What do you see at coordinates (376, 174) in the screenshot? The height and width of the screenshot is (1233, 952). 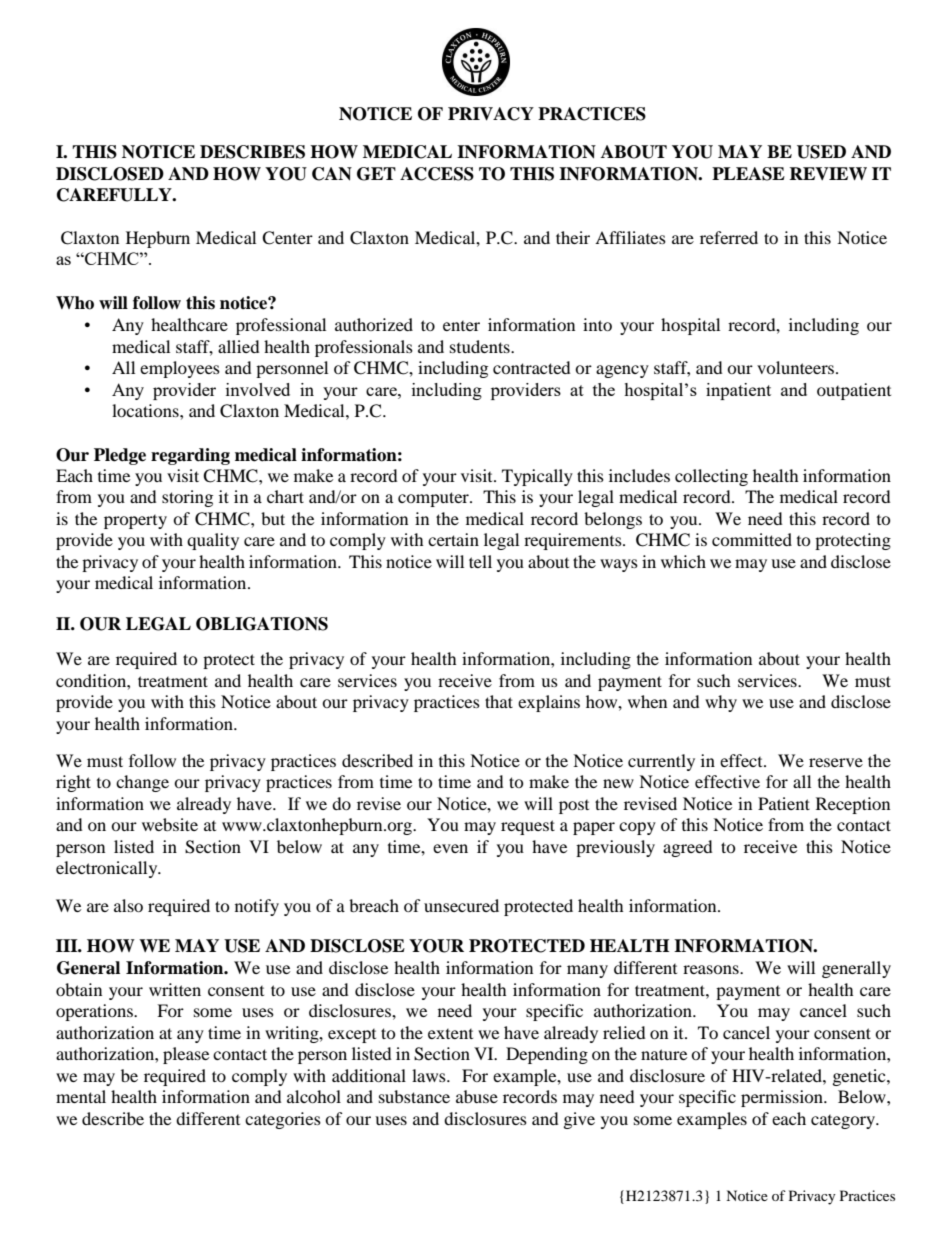 I see `GET` at bounding box center [376, 174].
